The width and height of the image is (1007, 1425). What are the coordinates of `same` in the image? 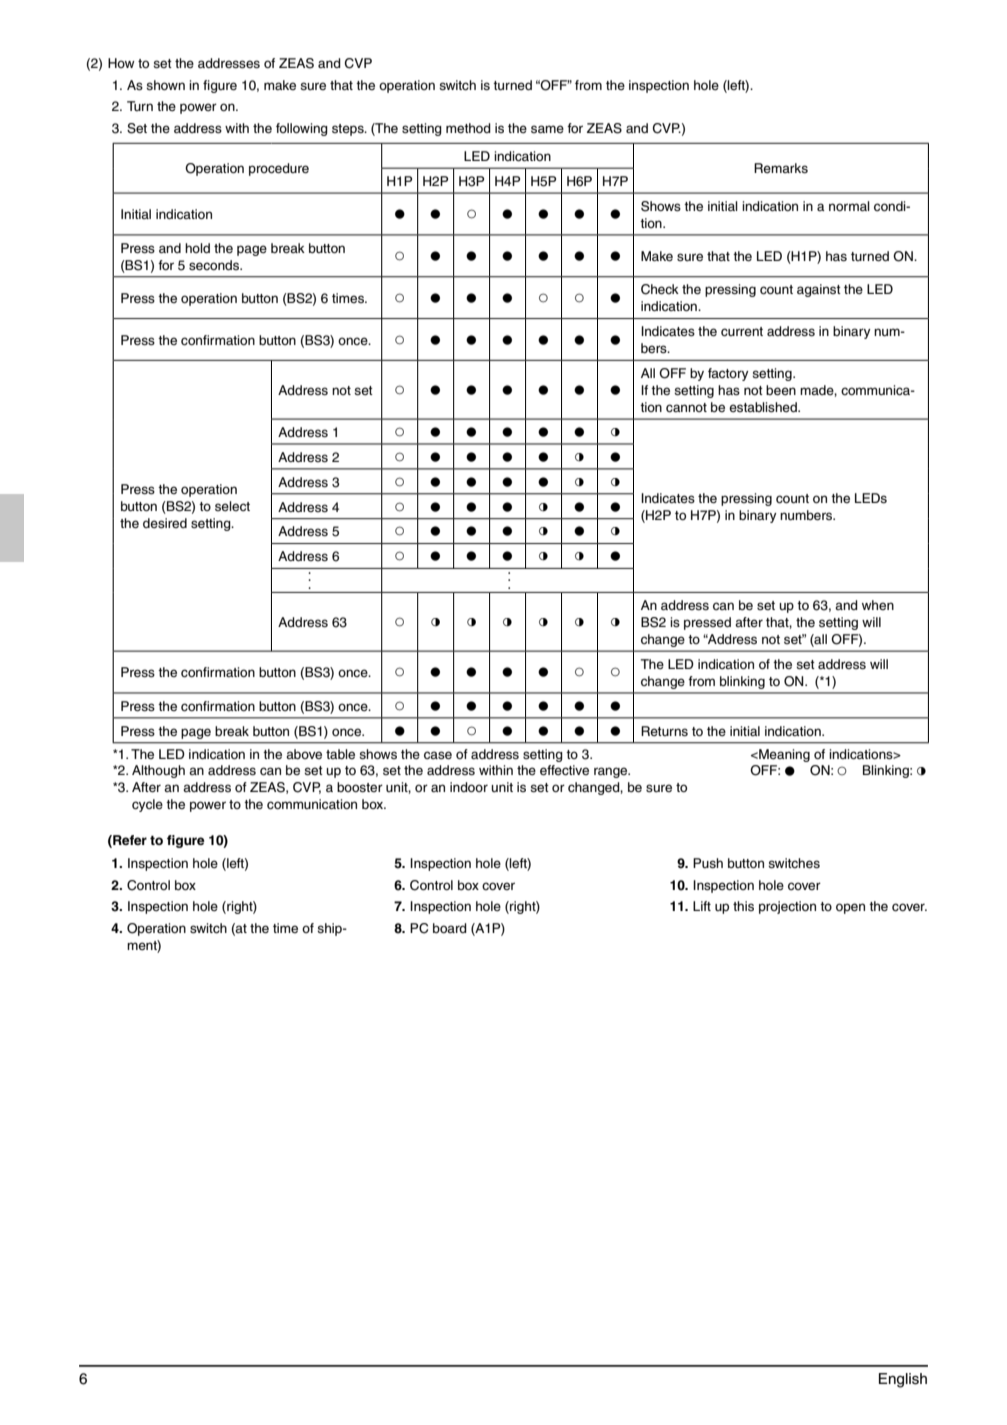 It's located at (547, 129).
